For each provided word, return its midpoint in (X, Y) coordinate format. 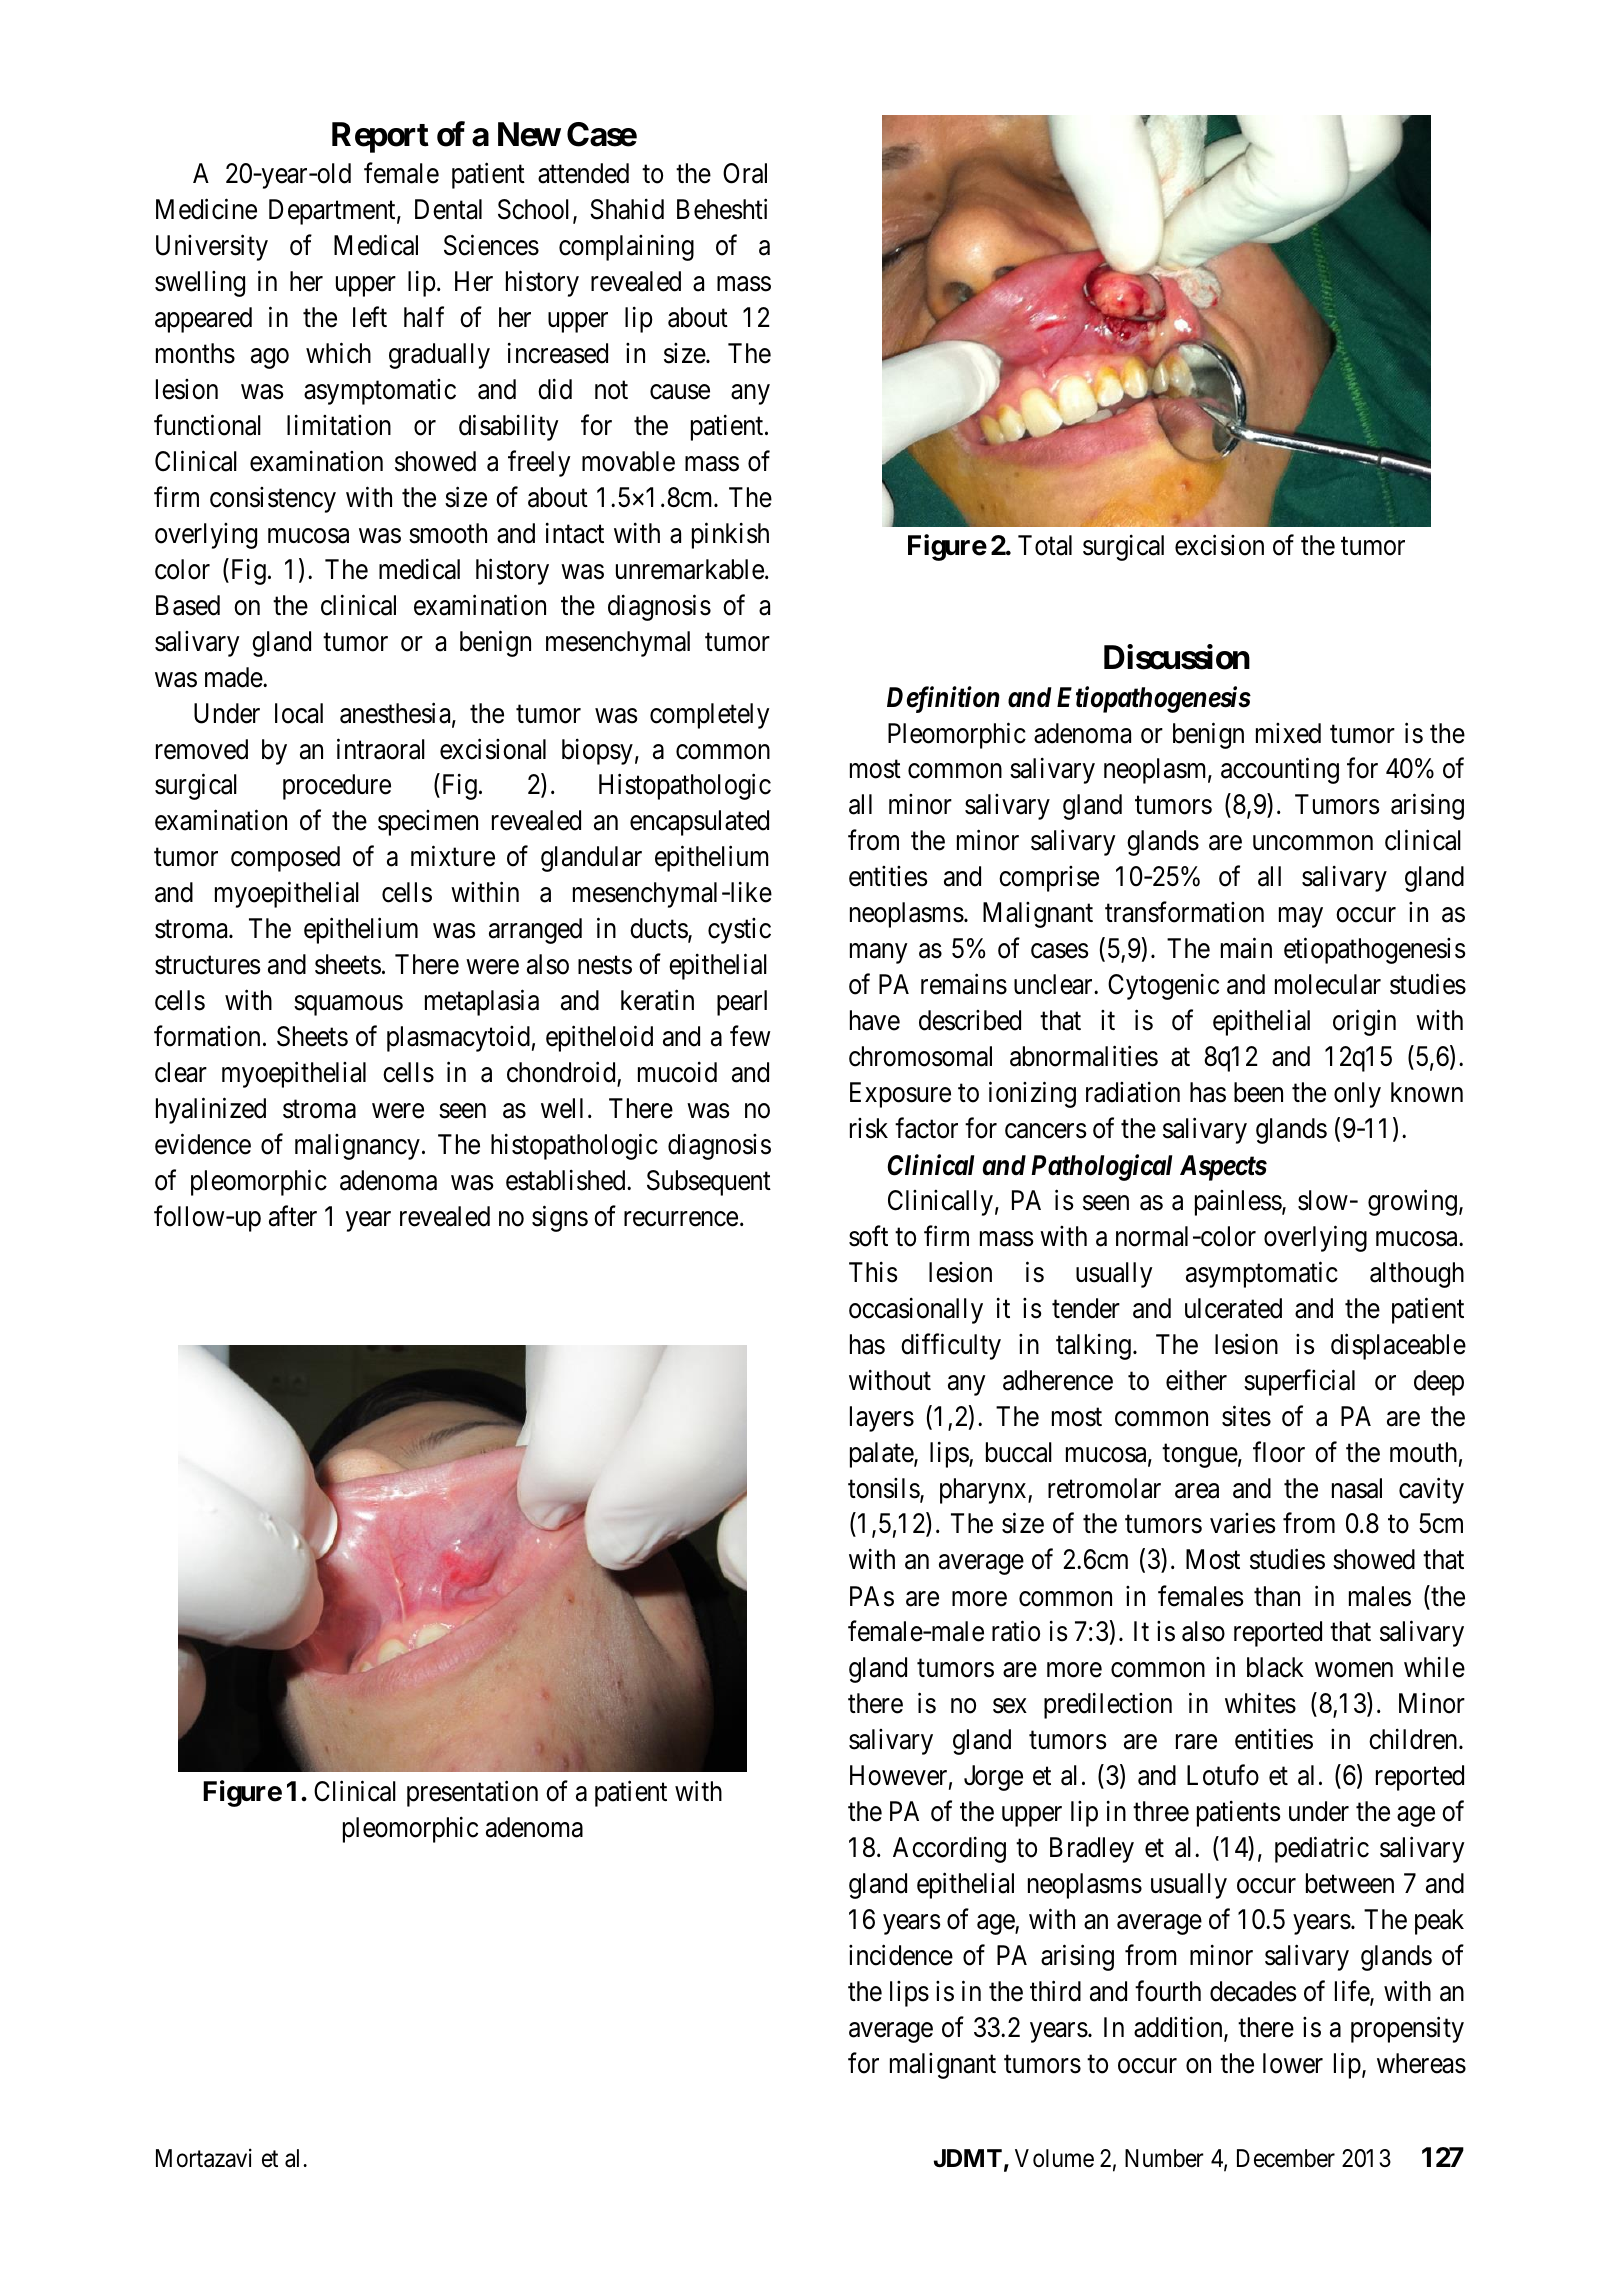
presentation (472, 1794)
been (1258, 1092)
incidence (901, 1955)
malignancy (357, 1147)
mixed (1288, 733)
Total (1045, 545)
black (1275, 1667)
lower (1293, 2063)
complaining (626, 248)
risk (869, 1128)
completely (710, 716)
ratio (1016, 1631)
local (299, 713)
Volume (1054, 2158)
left (370, 317)
